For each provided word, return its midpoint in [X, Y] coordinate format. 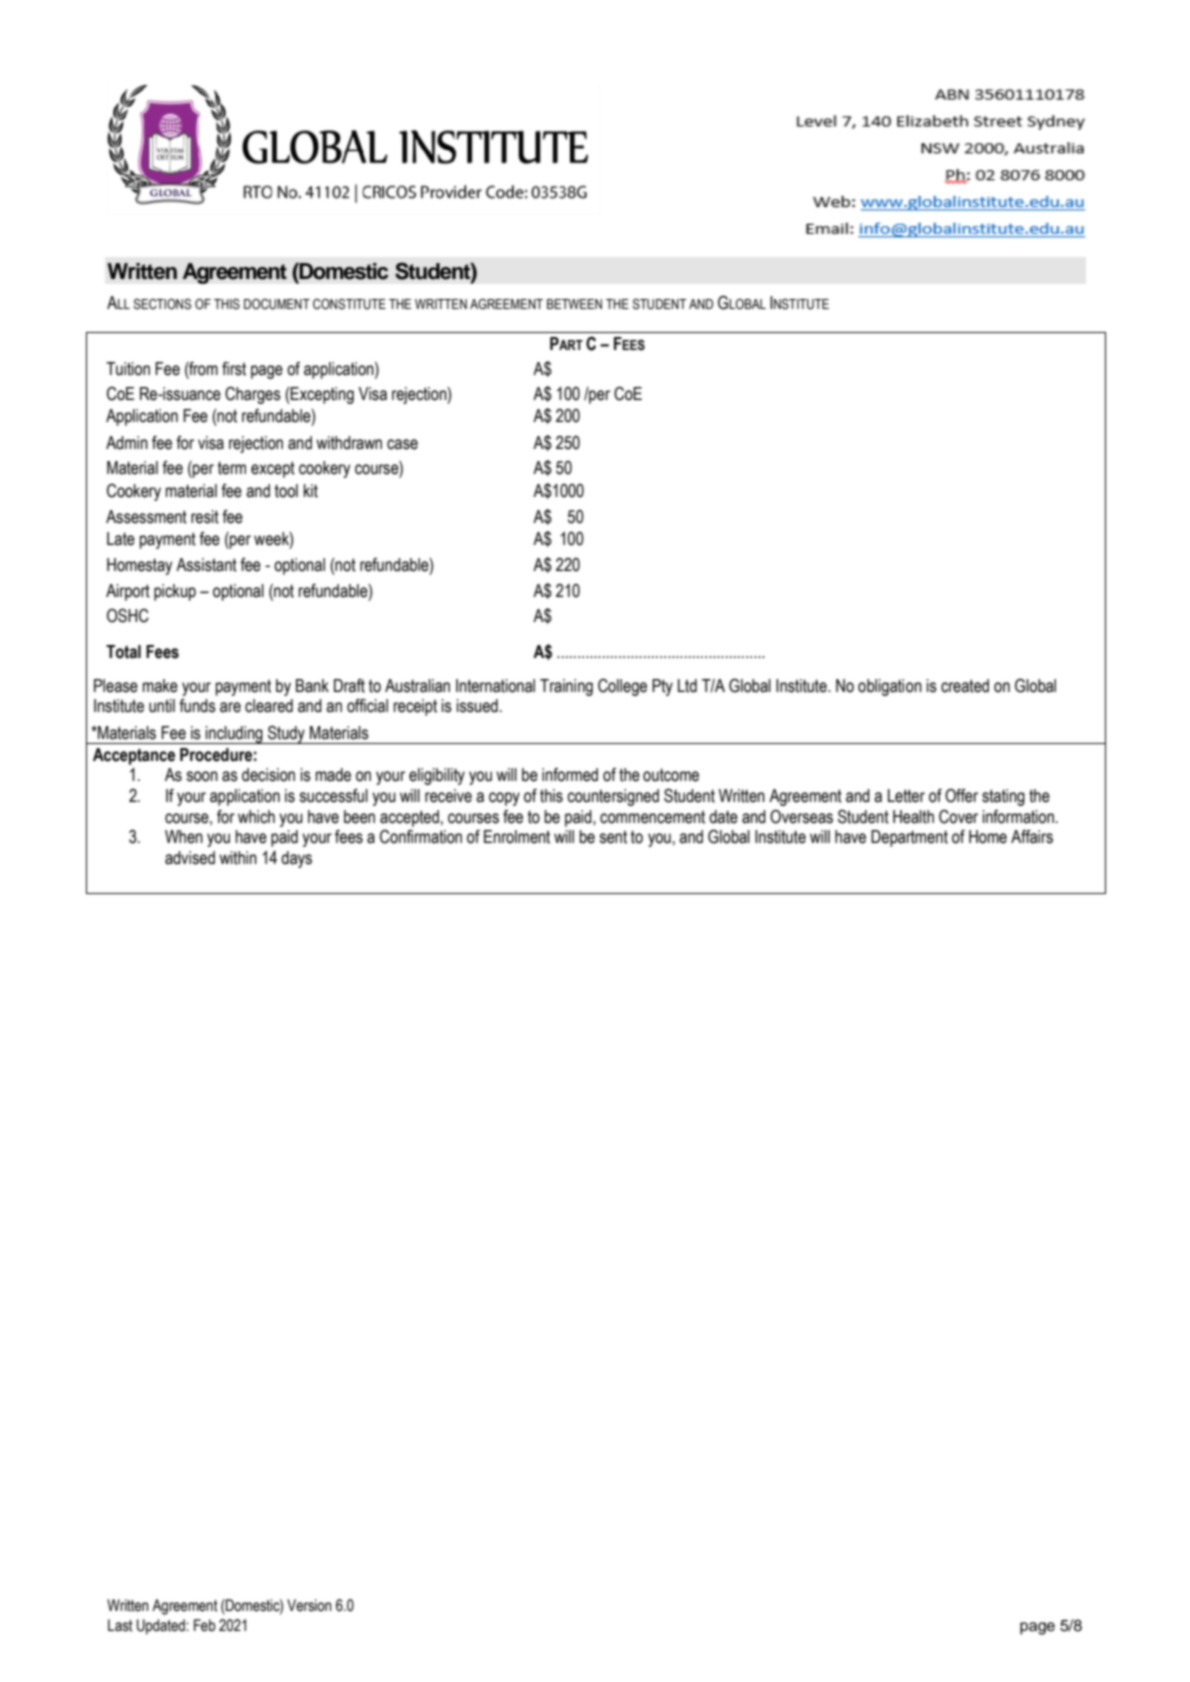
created [965, 686]
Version [309, 1605]
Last [120, 1625]
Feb [205, 1625]
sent [613, 837]
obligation [890, 687]
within [238, 858]
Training [566, 687]
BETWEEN [574, 304]
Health [913, 817]
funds [197, 706]
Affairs [1032, 837]
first [234, 369]
